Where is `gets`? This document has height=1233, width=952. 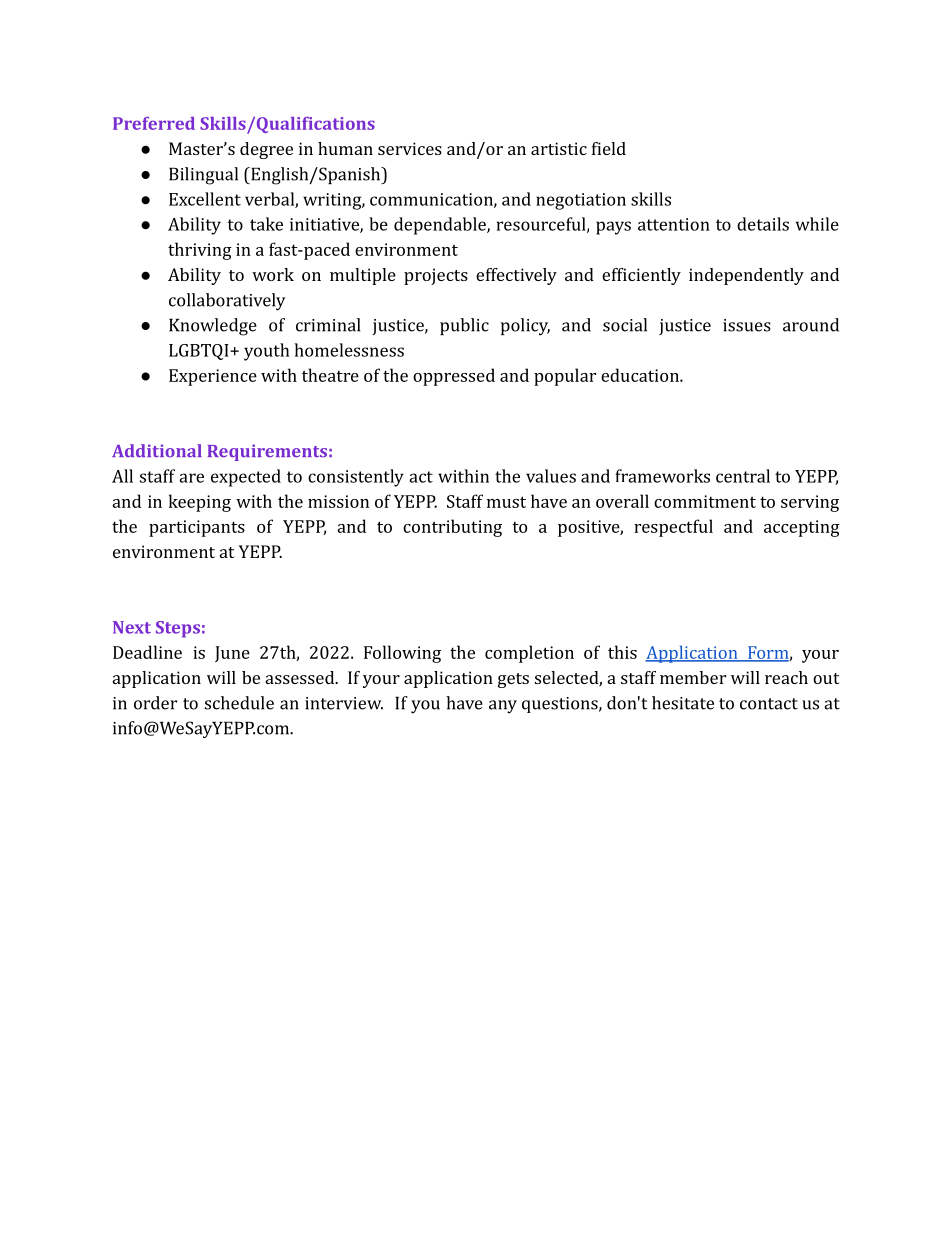 gets is located at coordinates (513, 680).
